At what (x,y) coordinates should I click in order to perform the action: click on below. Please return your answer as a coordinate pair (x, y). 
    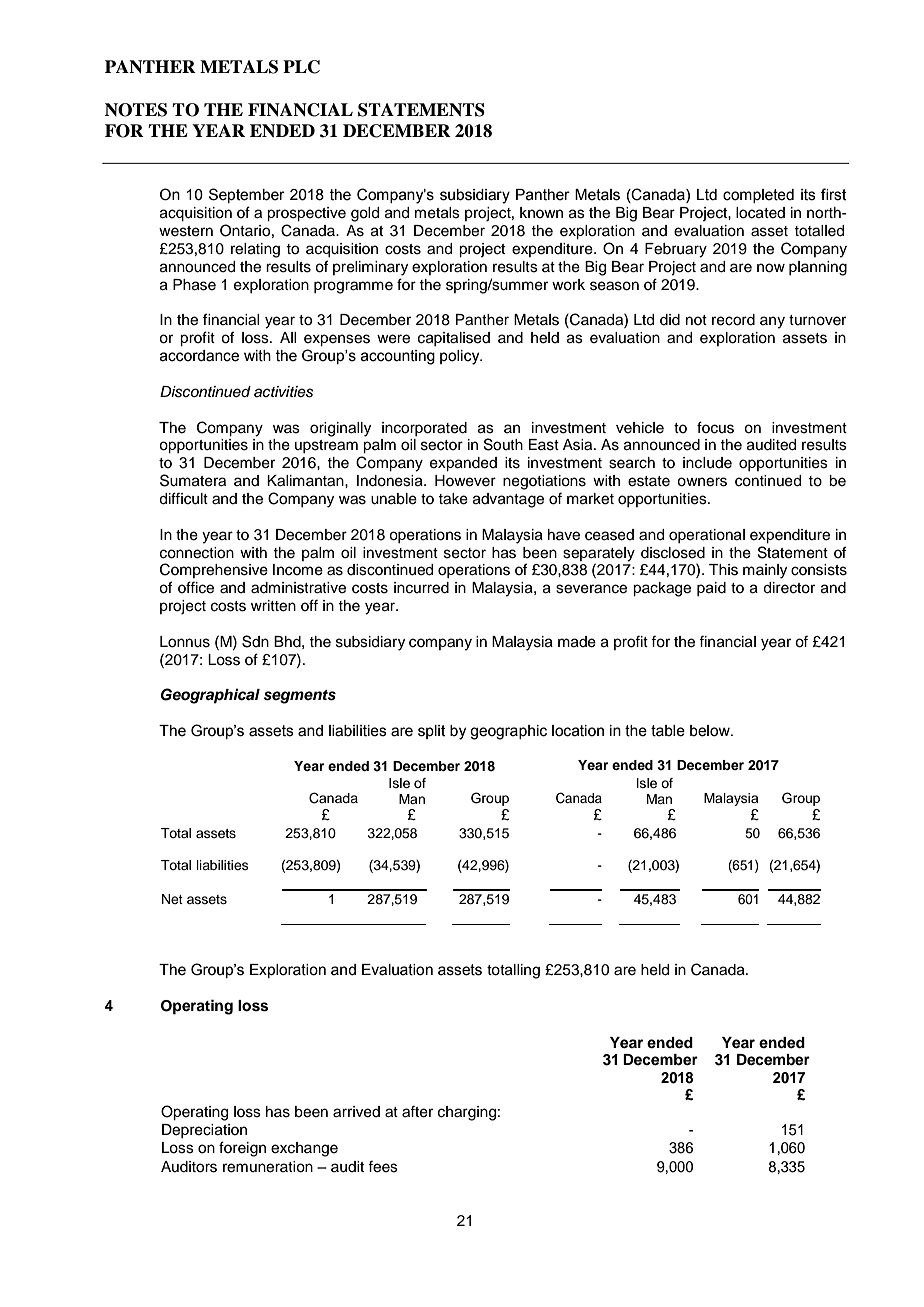
    Looking at the image, I should click on (711, 731).
